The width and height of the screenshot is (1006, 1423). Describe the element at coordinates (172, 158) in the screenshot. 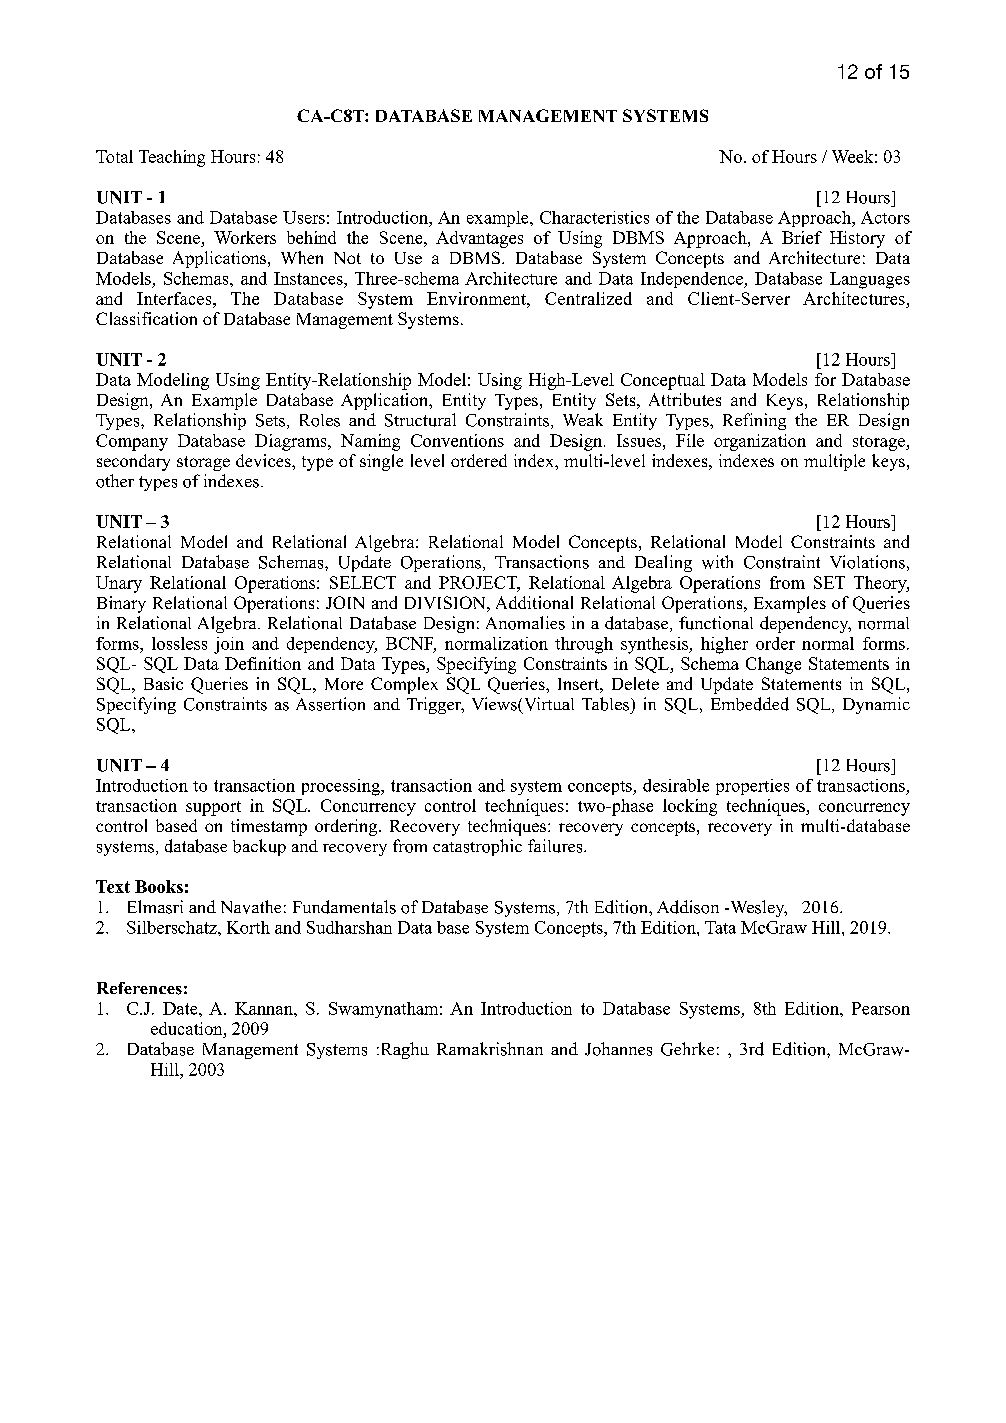

I see `Teaching` at that location.
